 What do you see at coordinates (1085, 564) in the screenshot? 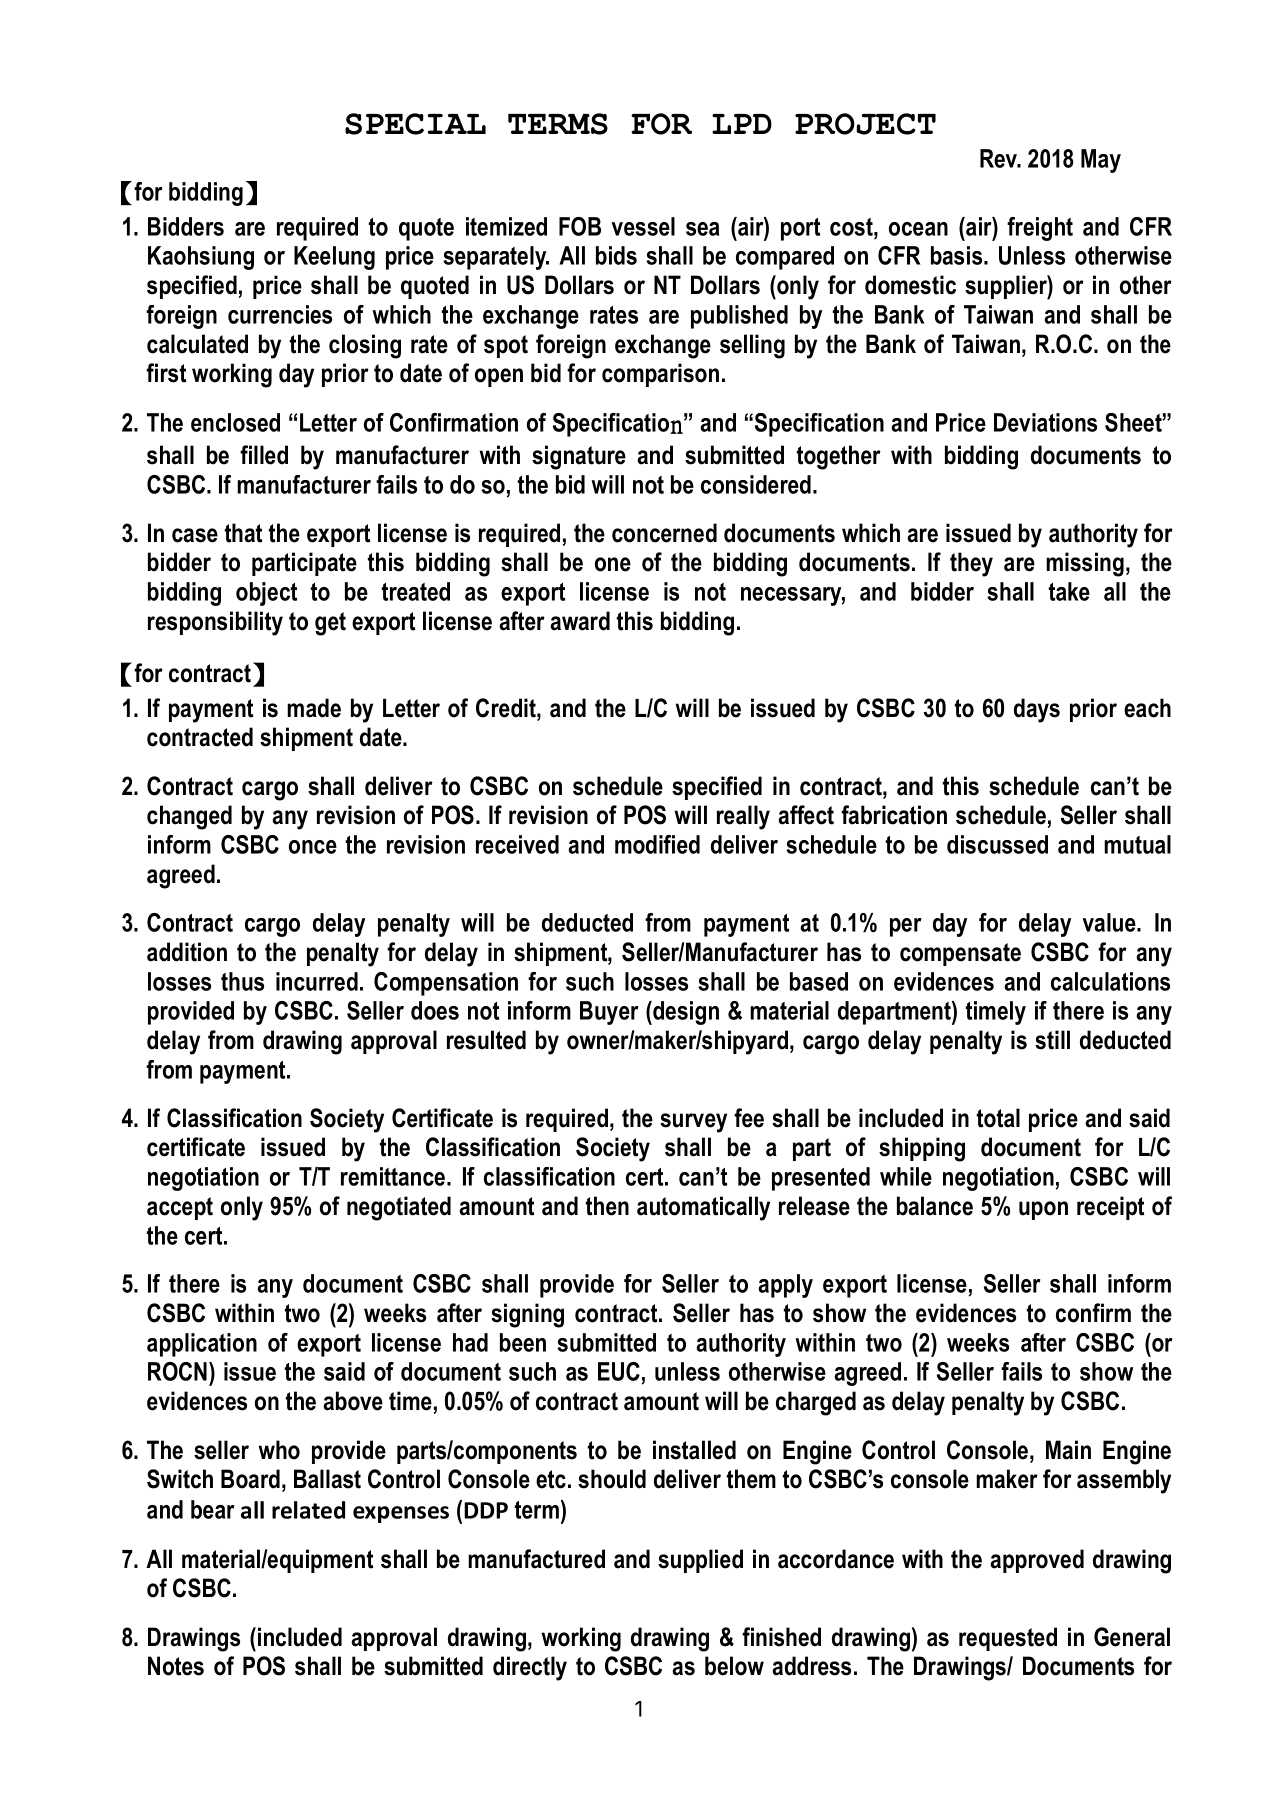
I see `missing` at bounding box center [1085, 564].
